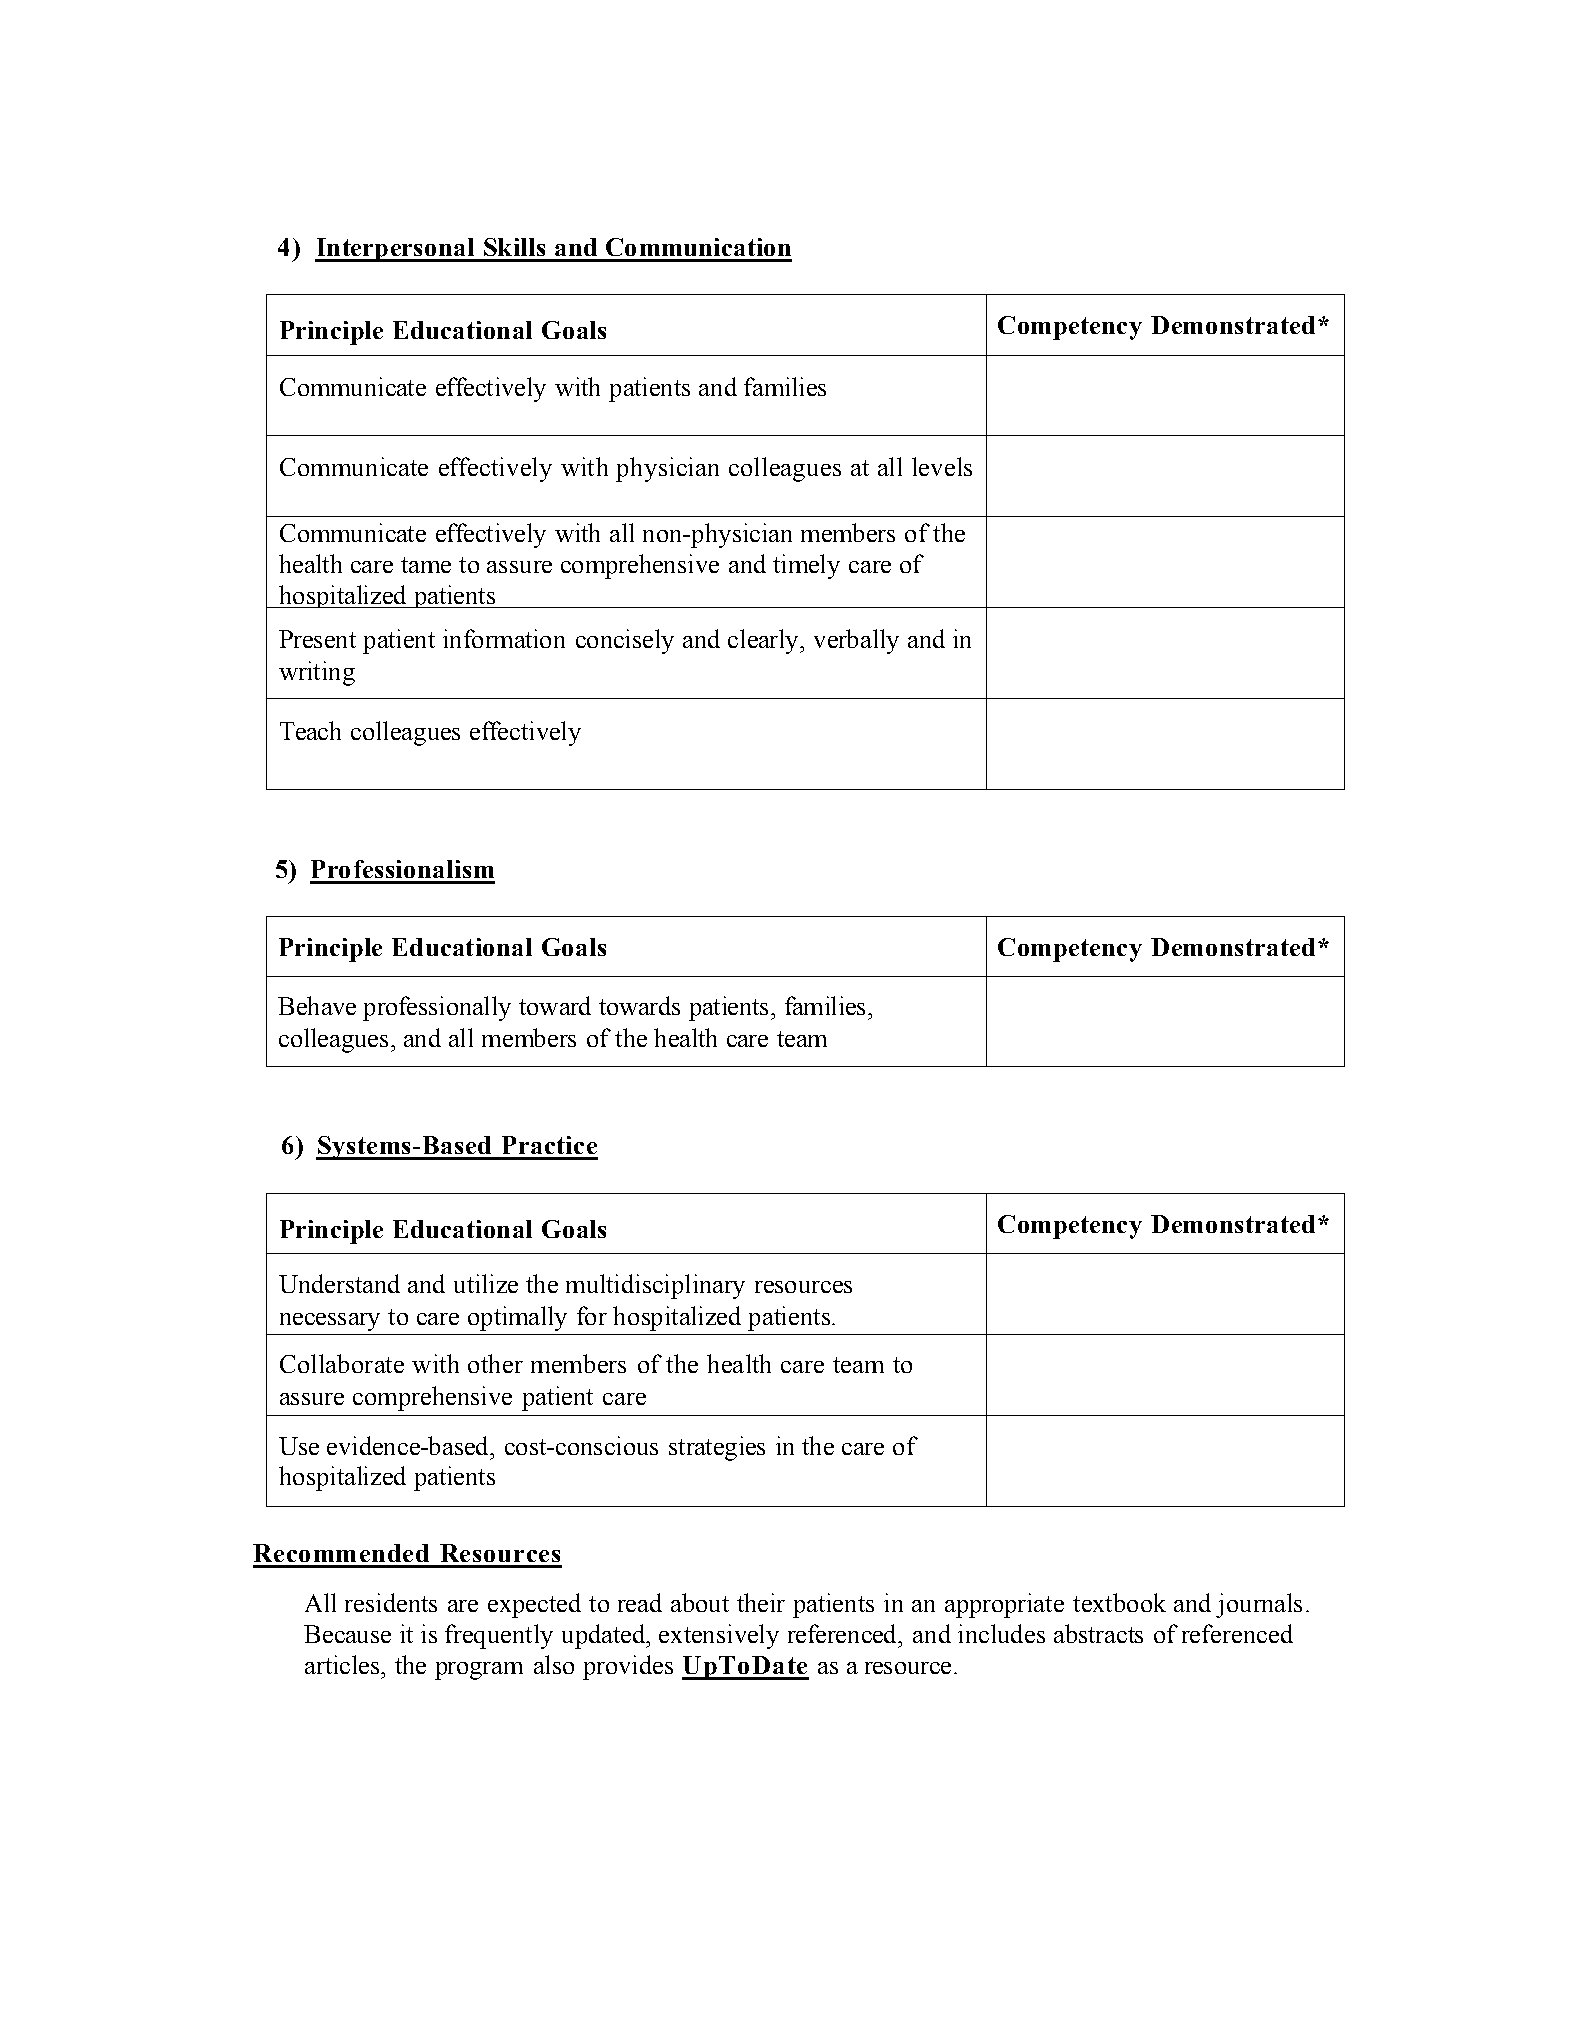 The width and height of the screenshot is (1572, 2034). I want to click on professionally, so click(437, 1008).
